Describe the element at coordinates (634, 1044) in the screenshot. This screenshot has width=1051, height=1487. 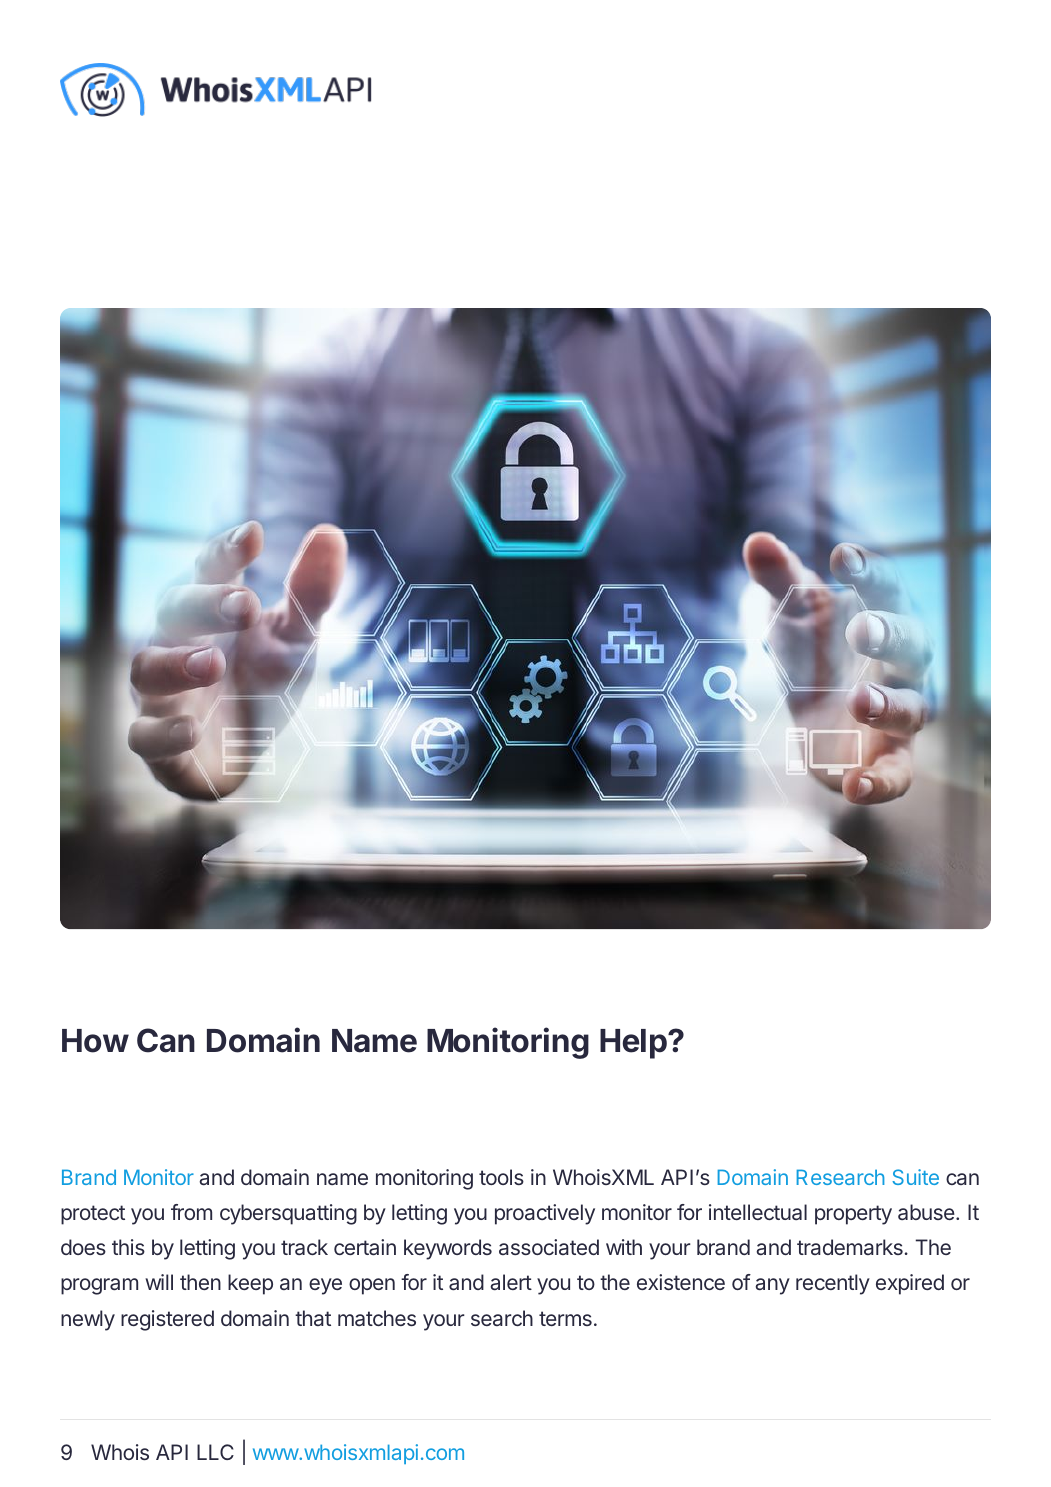
I see `Help` at that location.
